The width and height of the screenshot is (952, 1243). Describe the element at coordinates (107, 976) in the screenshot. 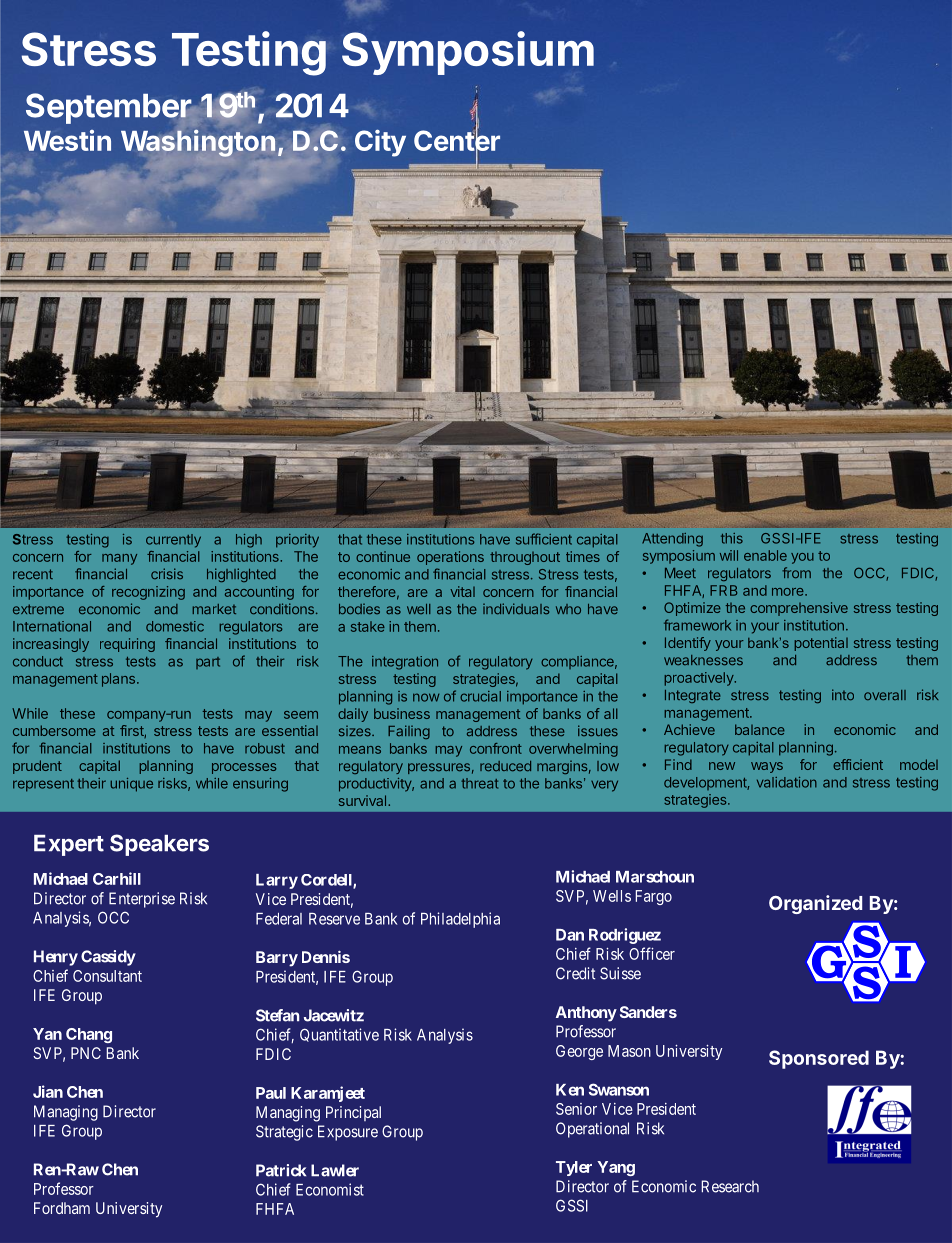

I see `Consultant` at that location.
